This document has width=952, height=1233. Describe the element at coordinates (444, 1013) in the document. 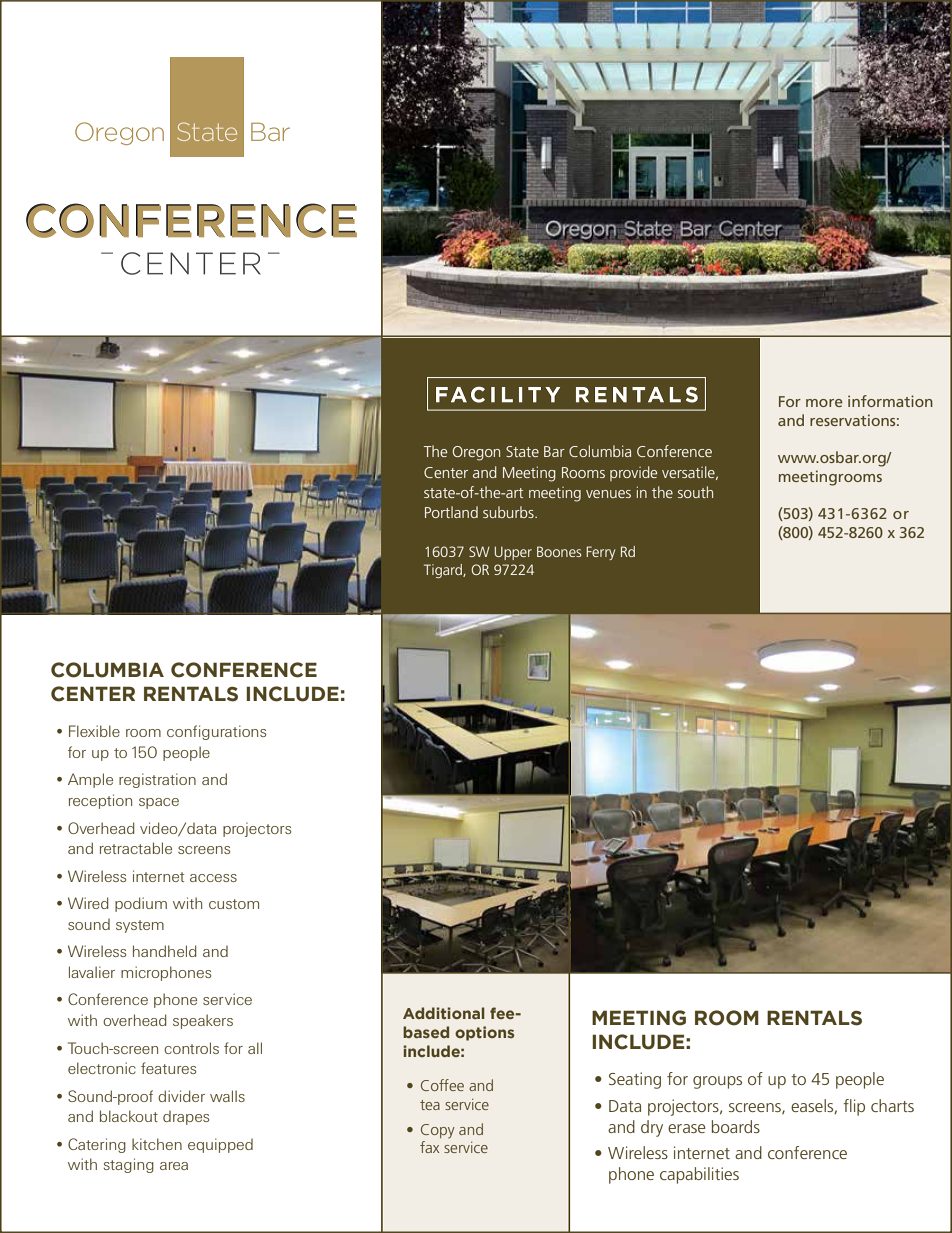

I see `Additional` at that location.
